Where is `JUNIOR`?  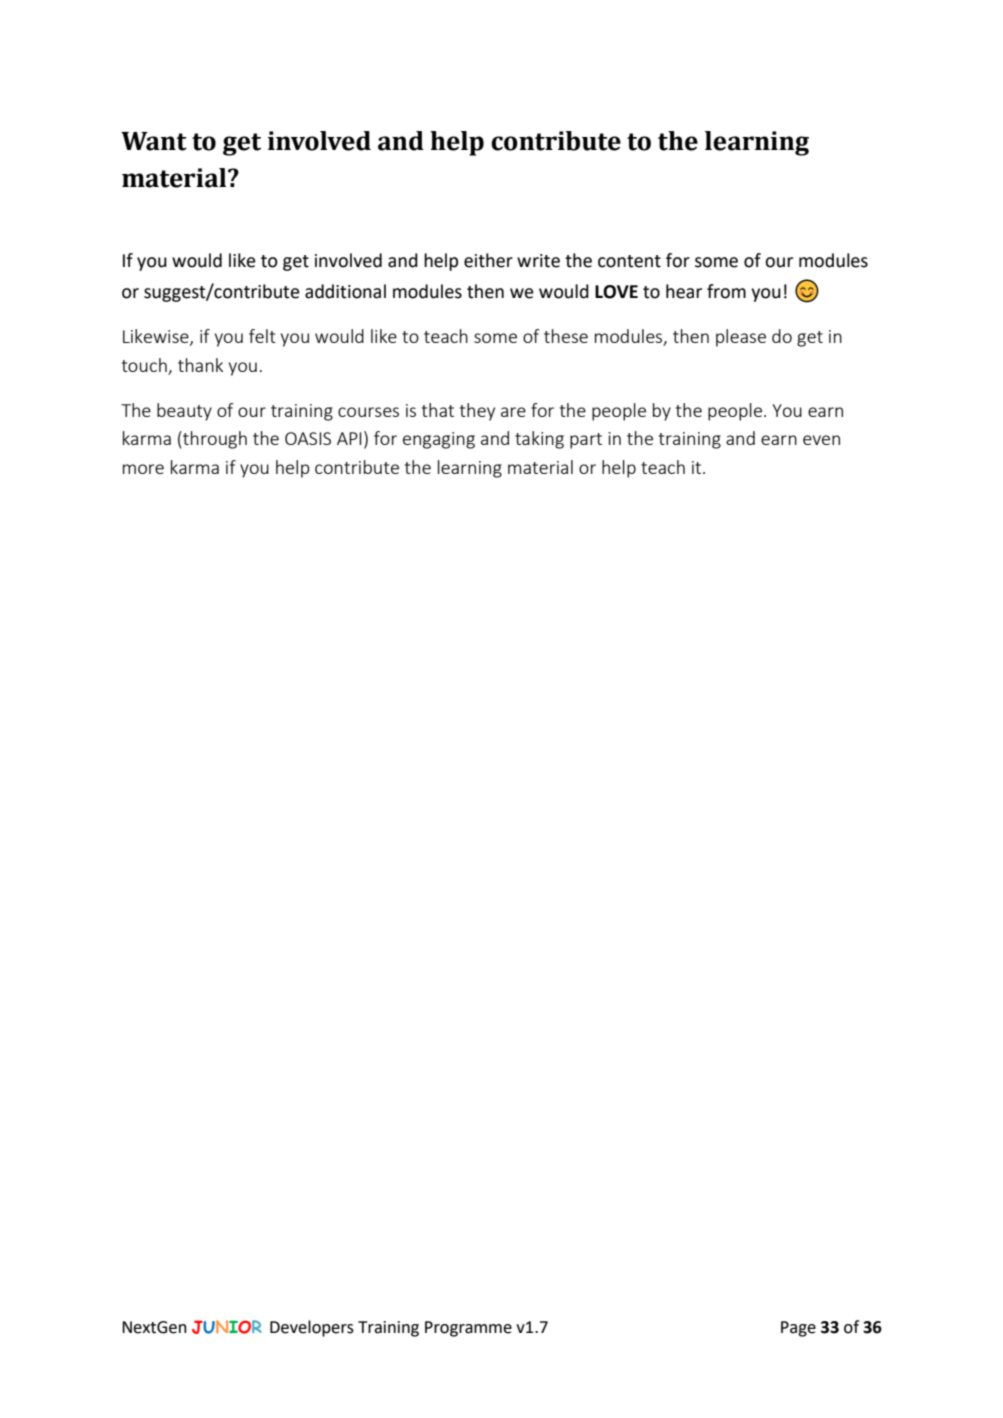
JUNIOR is located at coordinates (227, 1327).
